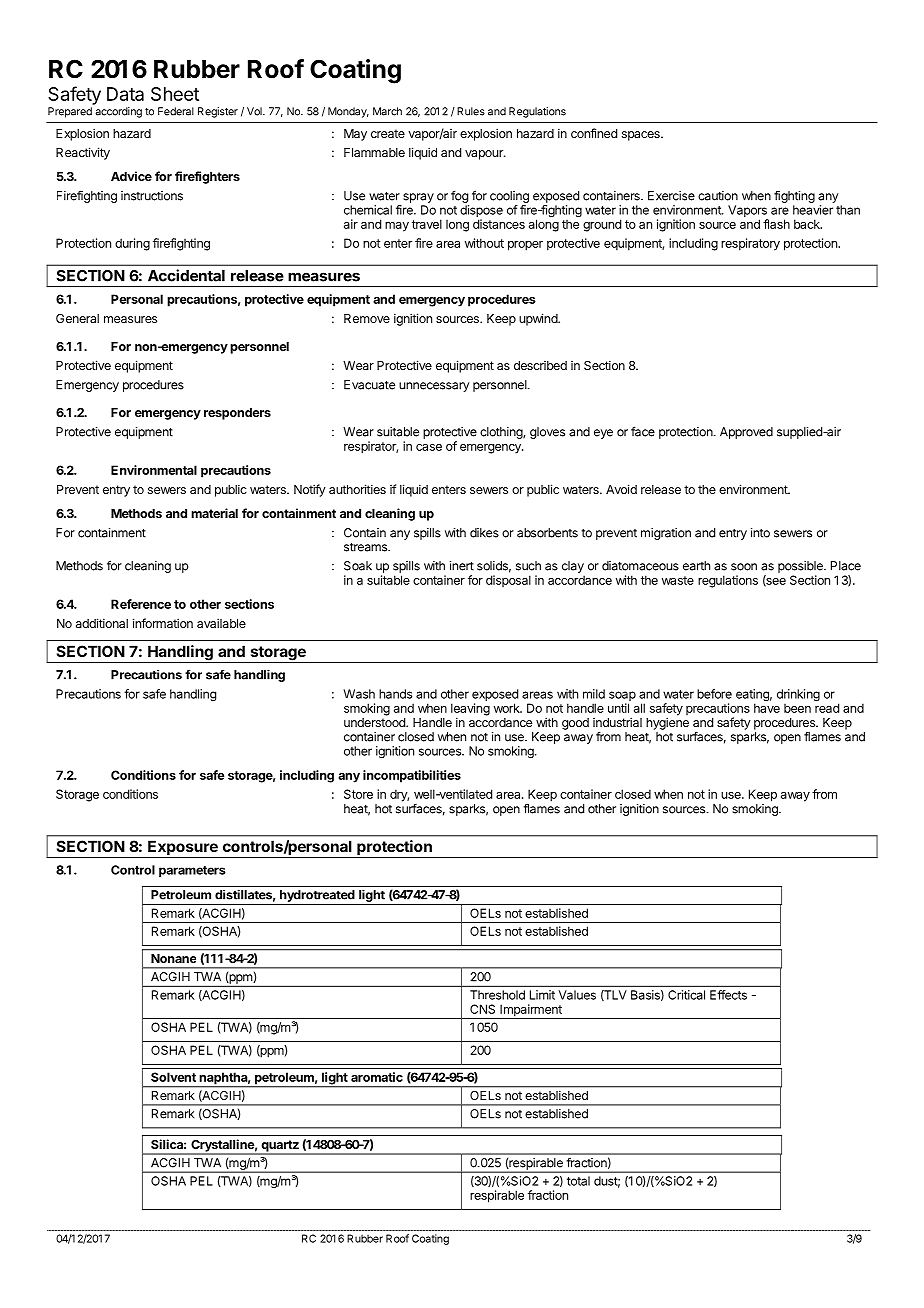 This image has height=1308, width=924. Describe the element at coordinates (471, 111) in the image. I see `Rules` at that location.
